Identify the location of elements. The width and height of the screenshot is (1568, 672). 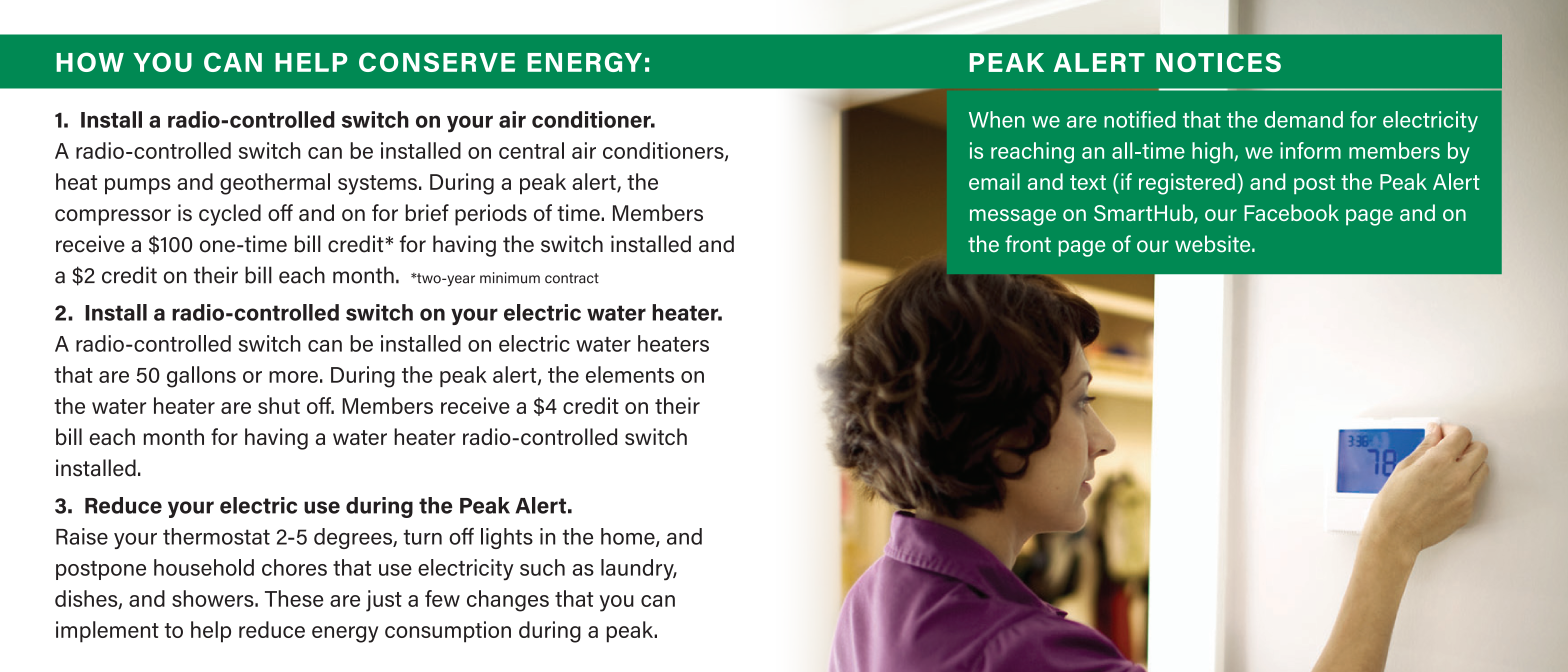
(630, 374).
